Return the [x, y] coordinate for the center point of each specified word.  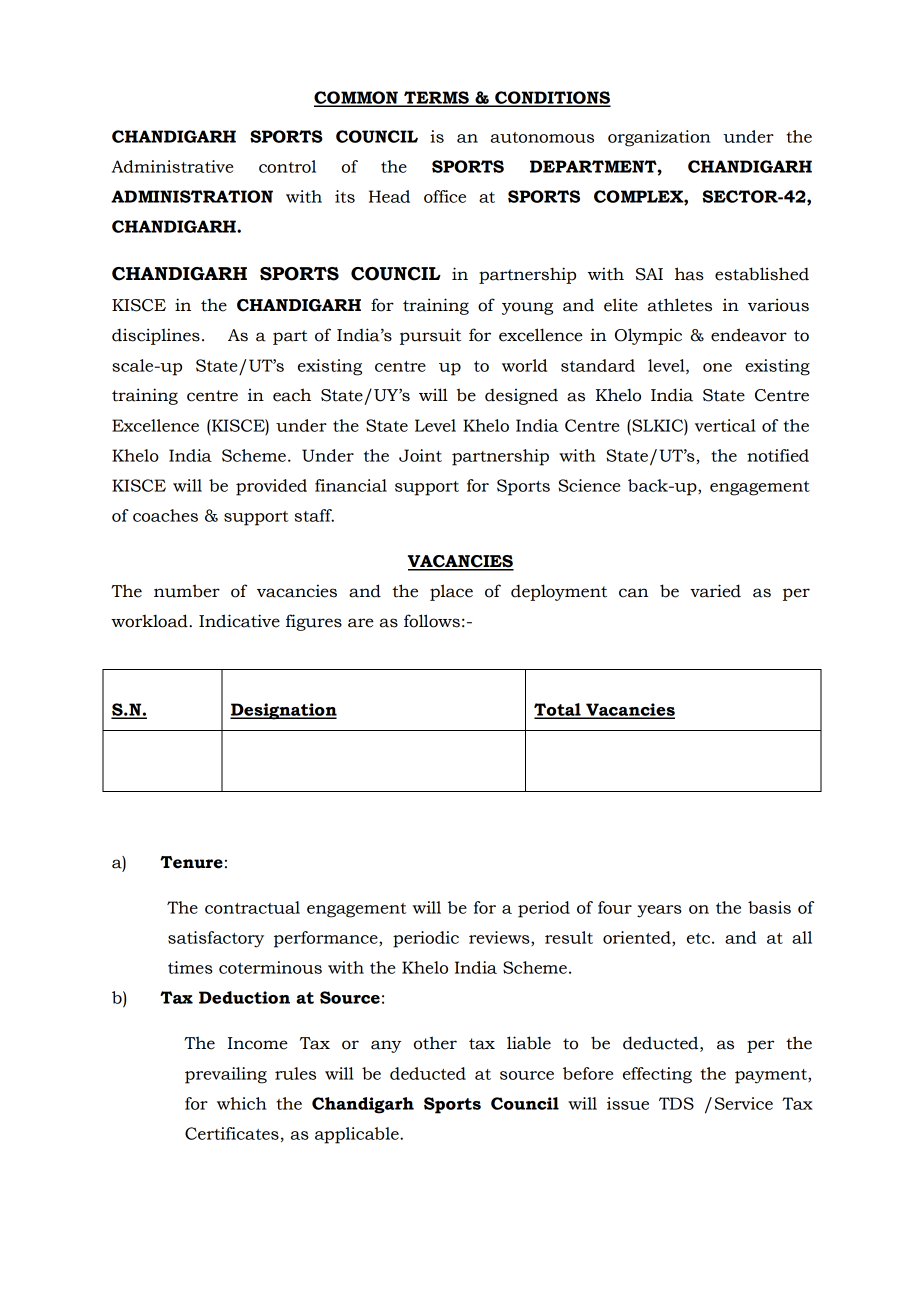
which [242, 1103]
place [451, 592]
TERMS [436, 98]
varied [715, 591]
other [435, 1043]
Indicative [239, 621]
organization [659, 138]
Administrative [172, 166]
